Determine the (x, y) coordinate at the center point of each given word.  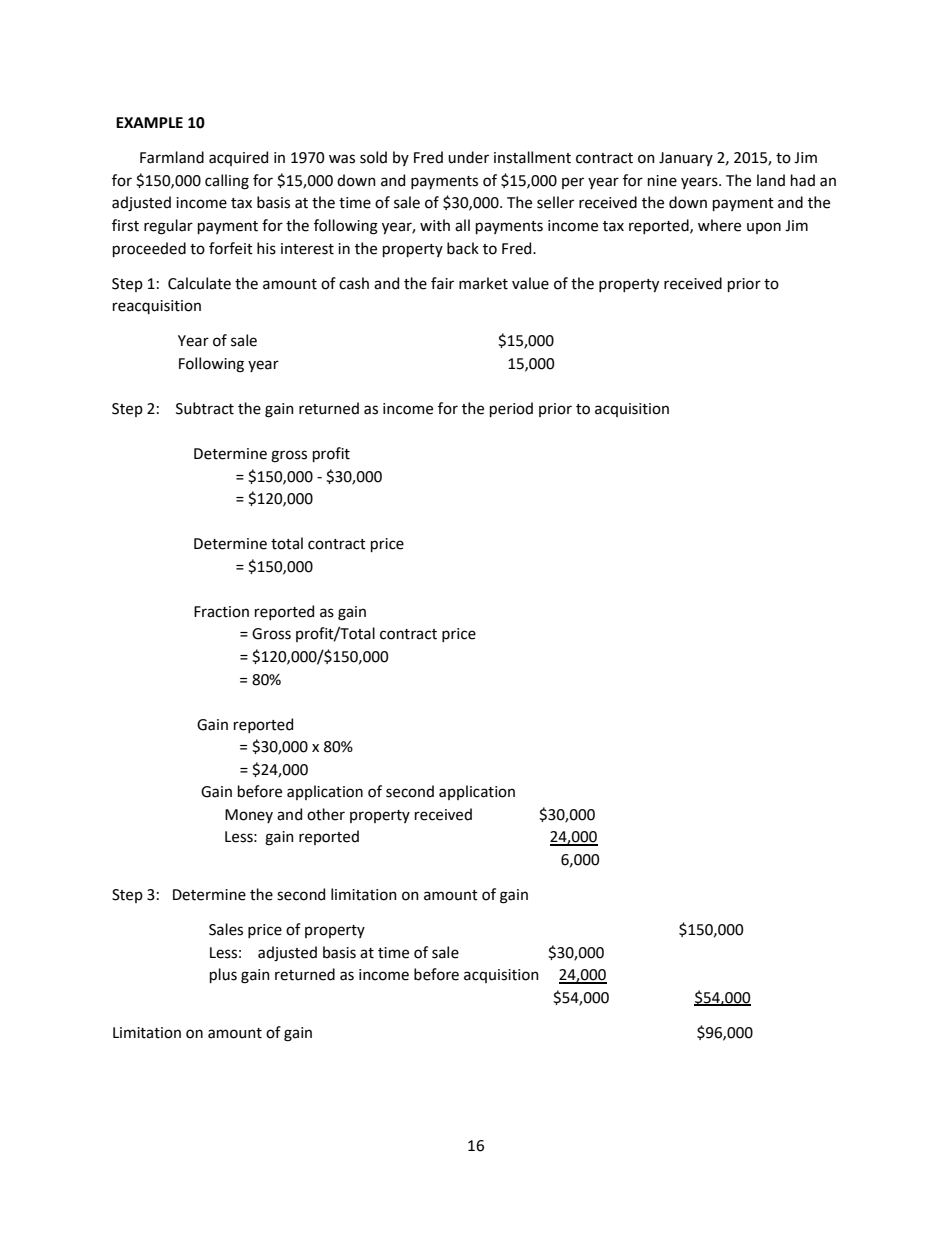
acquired (238, 158)
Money (249, 816)
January (686, 159)
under (468, 157)
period (511, 409)
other (326, 814)
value (530, 283)
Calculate (199, 283)
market (483, 283)
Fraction (221, 612)
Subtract (205, 408)
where (719, 225)
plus (223, 975)
